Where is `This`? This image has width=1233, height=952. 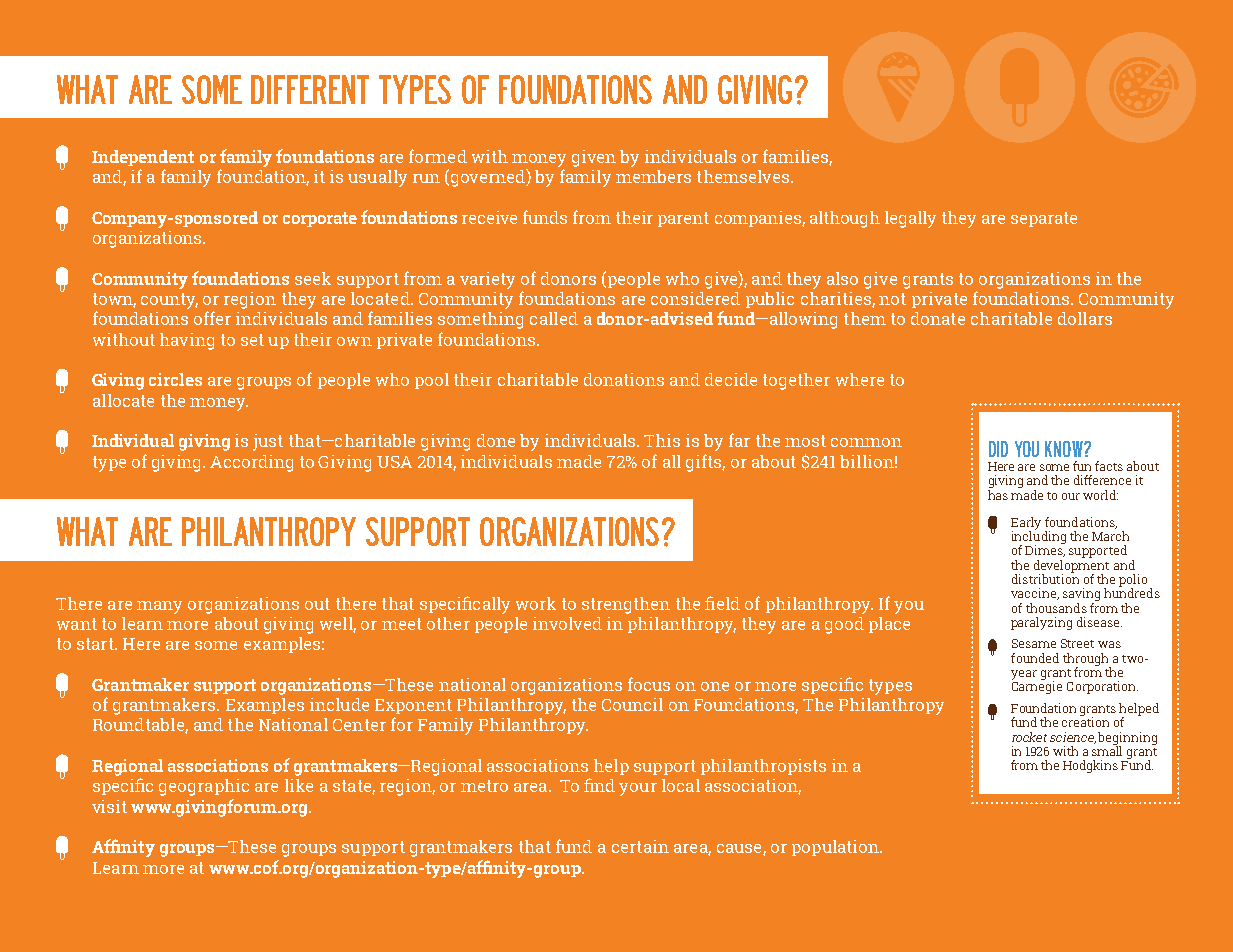
This is located at coordinates (662, 440).
